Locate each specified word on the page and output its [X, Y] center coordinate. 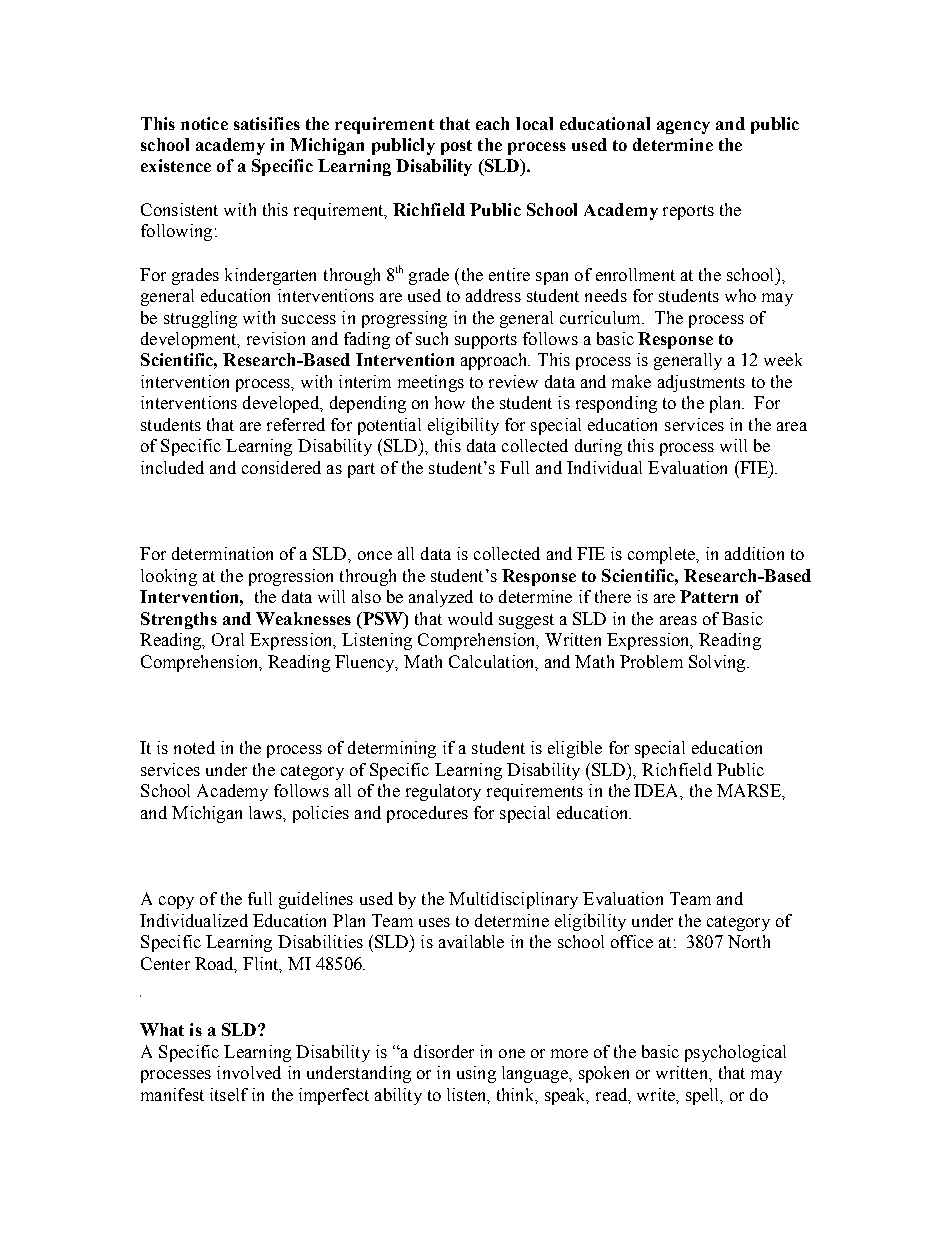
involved [249, 1072]
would [470, 618]
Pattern [709, 596]
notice [204, 123]
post [456, 147]
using [476, 1074]
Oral [228, 639]
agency [683, 127]
